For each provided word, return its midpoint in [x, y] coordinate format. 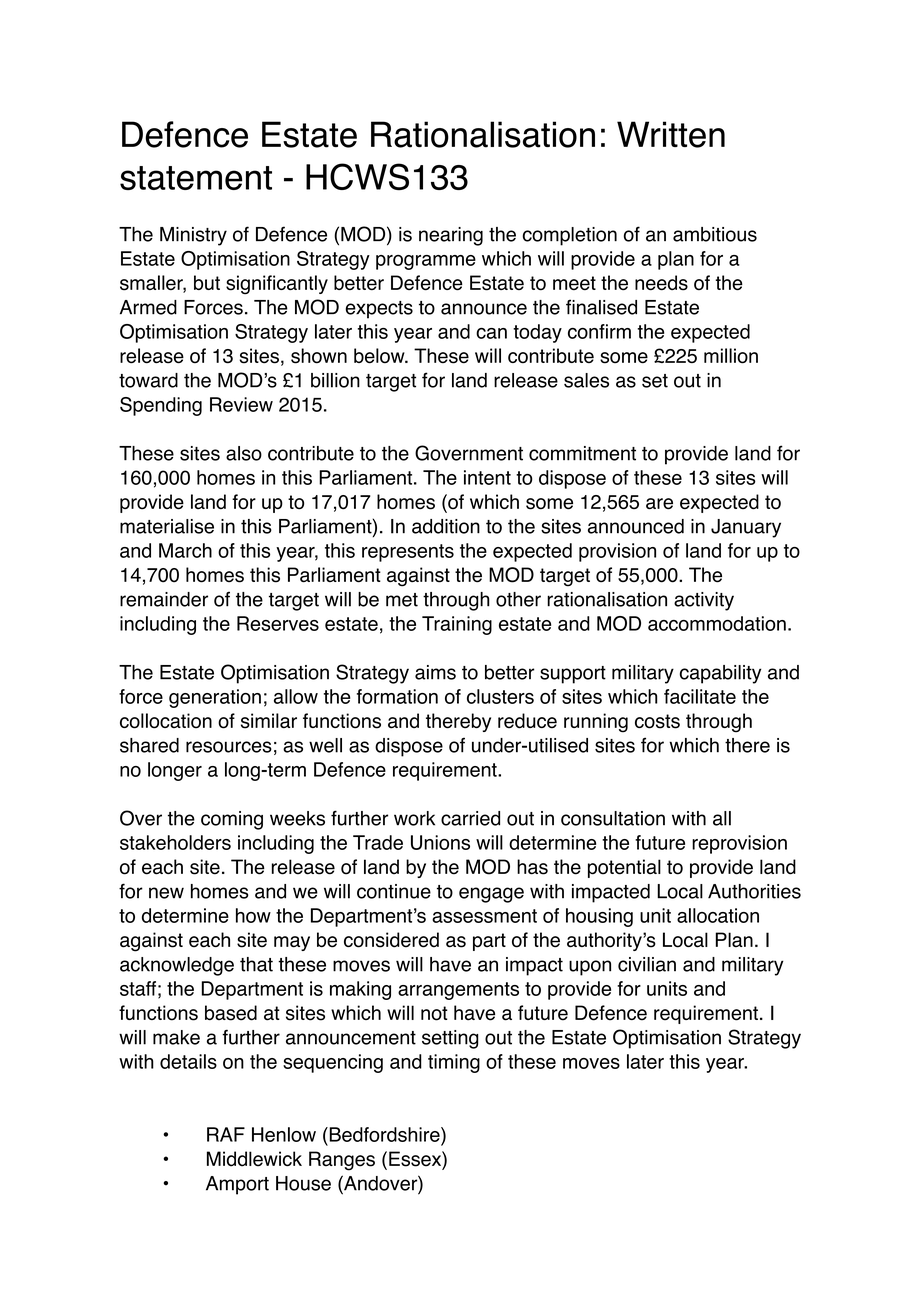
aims [435, 672]
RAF [226, 1134]
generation [215, 698]
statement [196, 178]
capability [720, 674]
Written [671, 134]
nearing [451, 236]
